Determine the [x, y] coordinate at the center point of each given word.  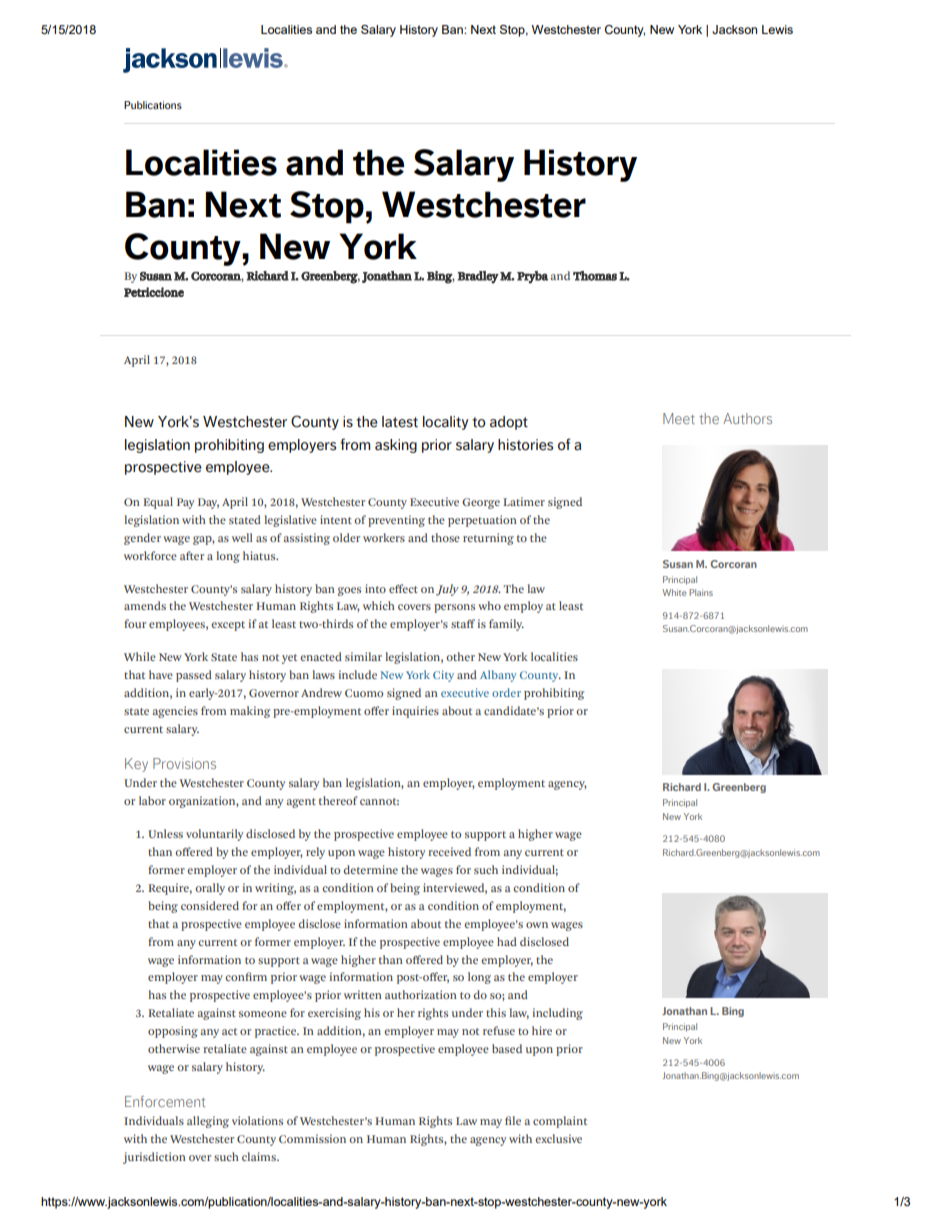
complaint [560, 1122]
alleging [208, 1122]
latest [400, 422]
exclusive [558, 1138]
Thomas [595, 276]
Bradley [478, 277]
